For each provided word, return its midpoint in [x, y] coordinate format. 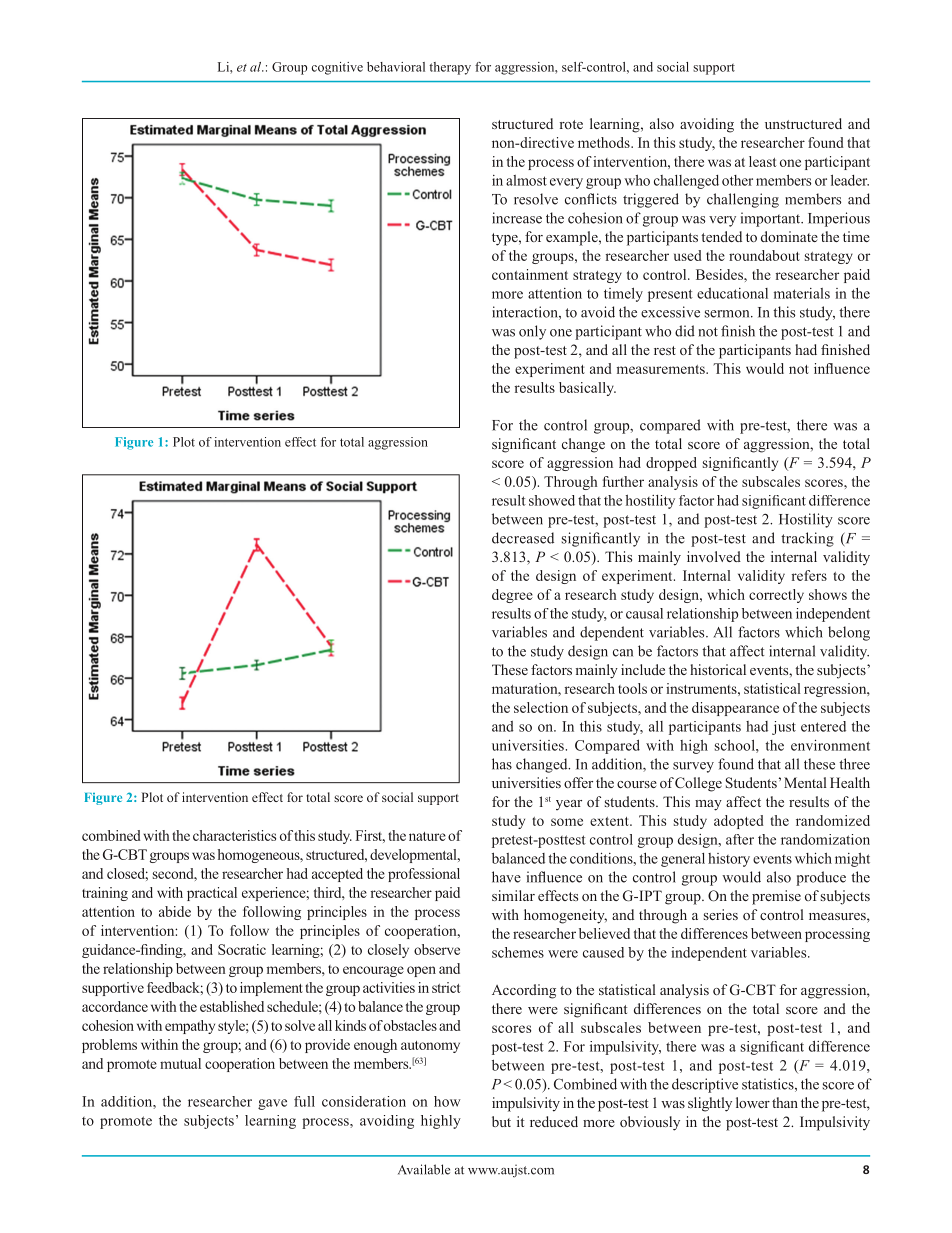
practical [212, 894]
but [501, 1121]
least [763, 161]
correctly [776, 596]
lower [753, 1102]
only [532, 332]
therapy [450, 68]
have [506, 877]
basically [587, 389]
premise [776, 897]
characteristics [234, 835]
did [685, 331]
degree [512, 596]
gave [272, 1104]
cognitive [337, 68]
